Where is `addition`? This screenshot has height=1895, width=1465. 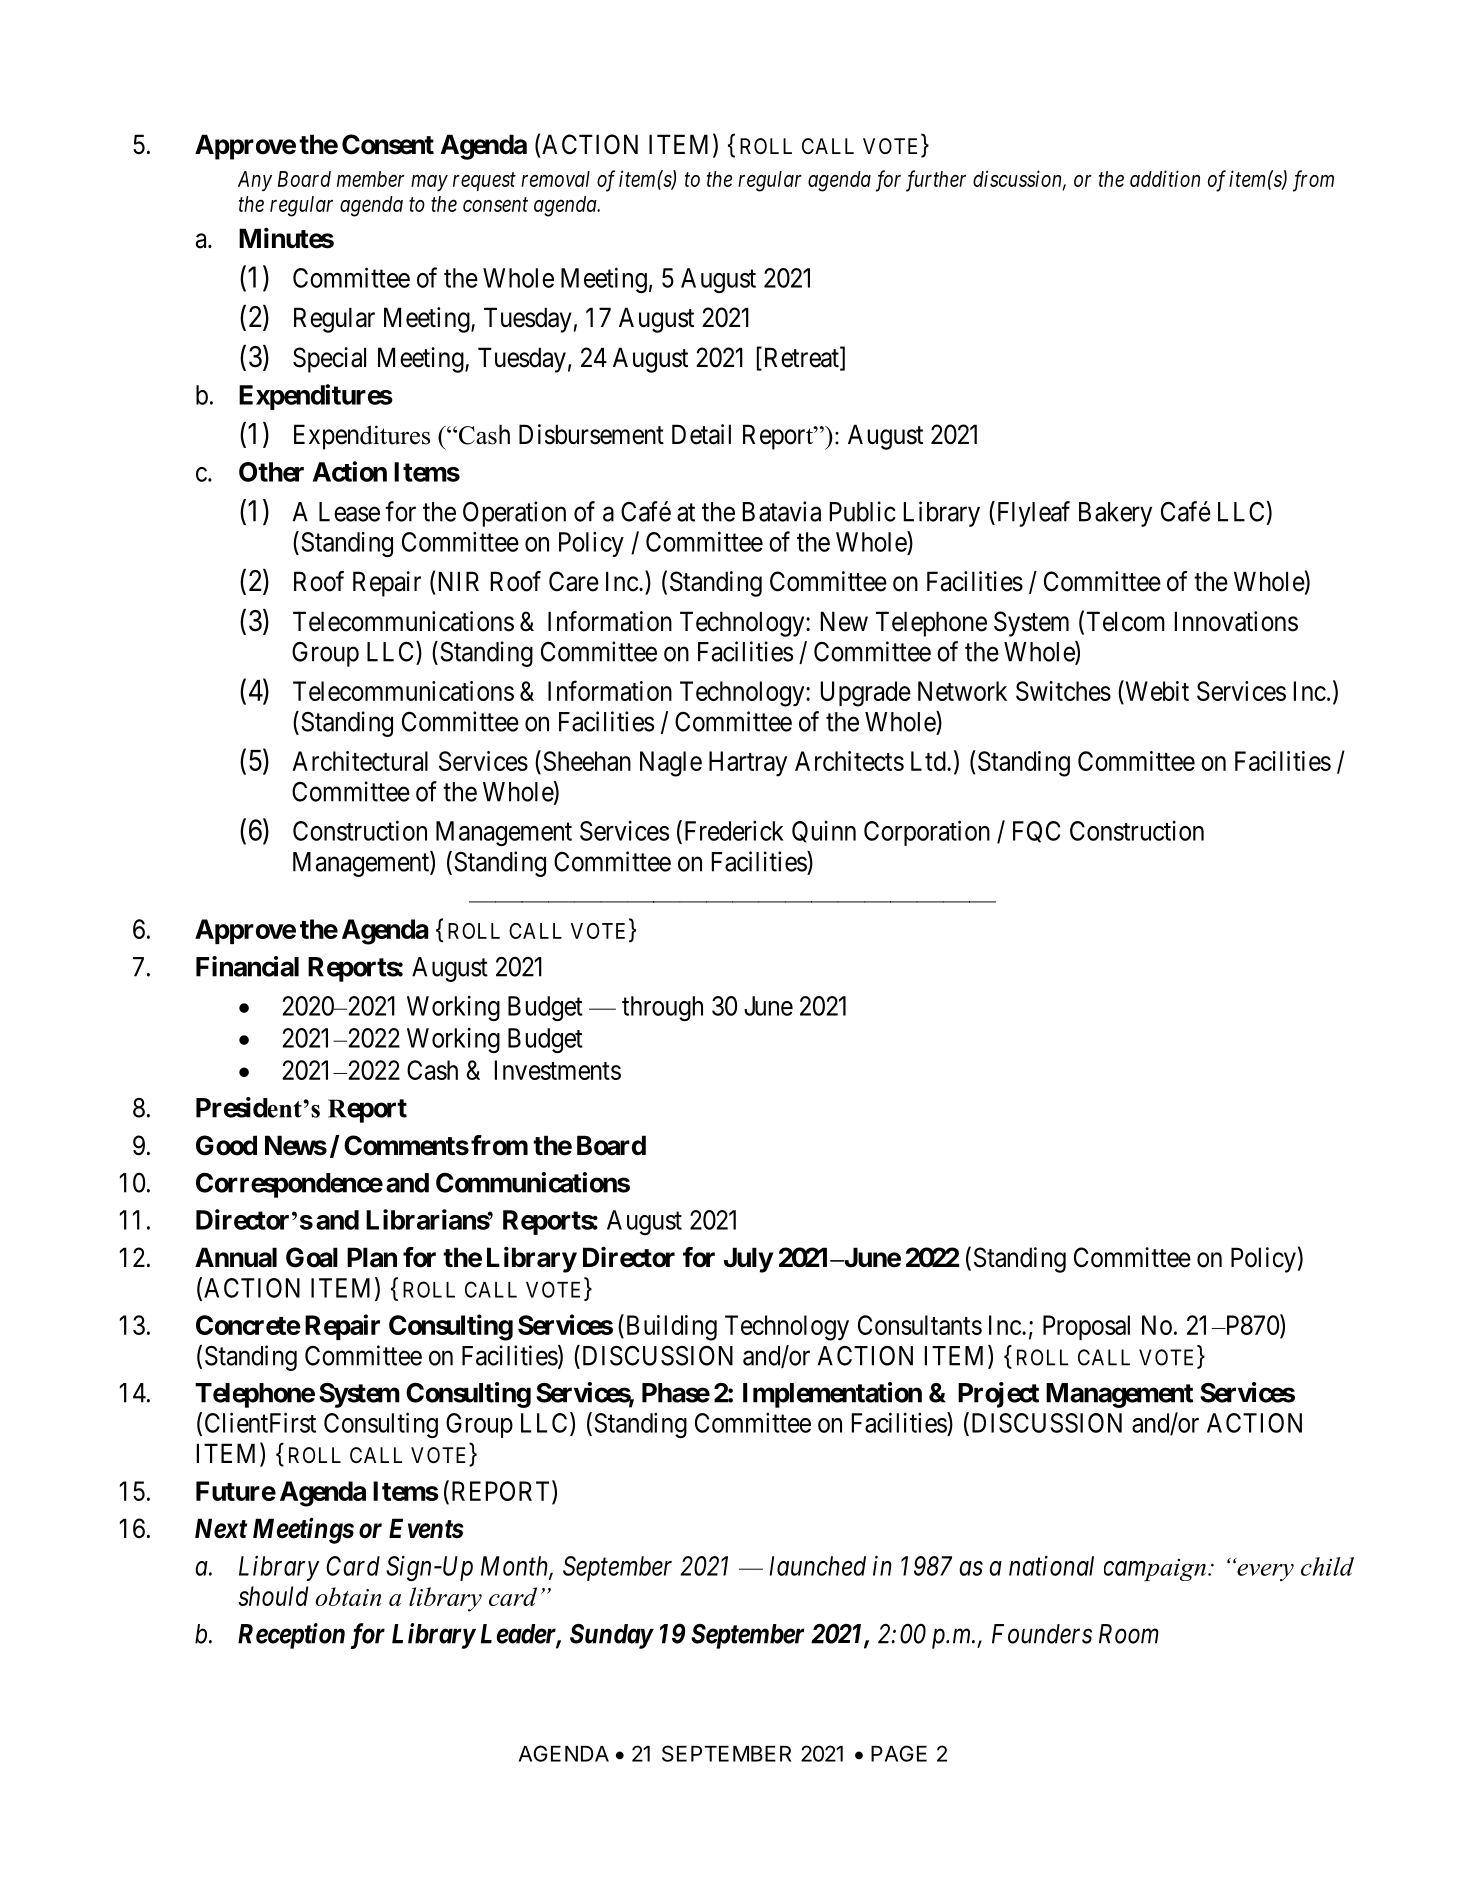
addition is located at coordinates (1165, 178).
